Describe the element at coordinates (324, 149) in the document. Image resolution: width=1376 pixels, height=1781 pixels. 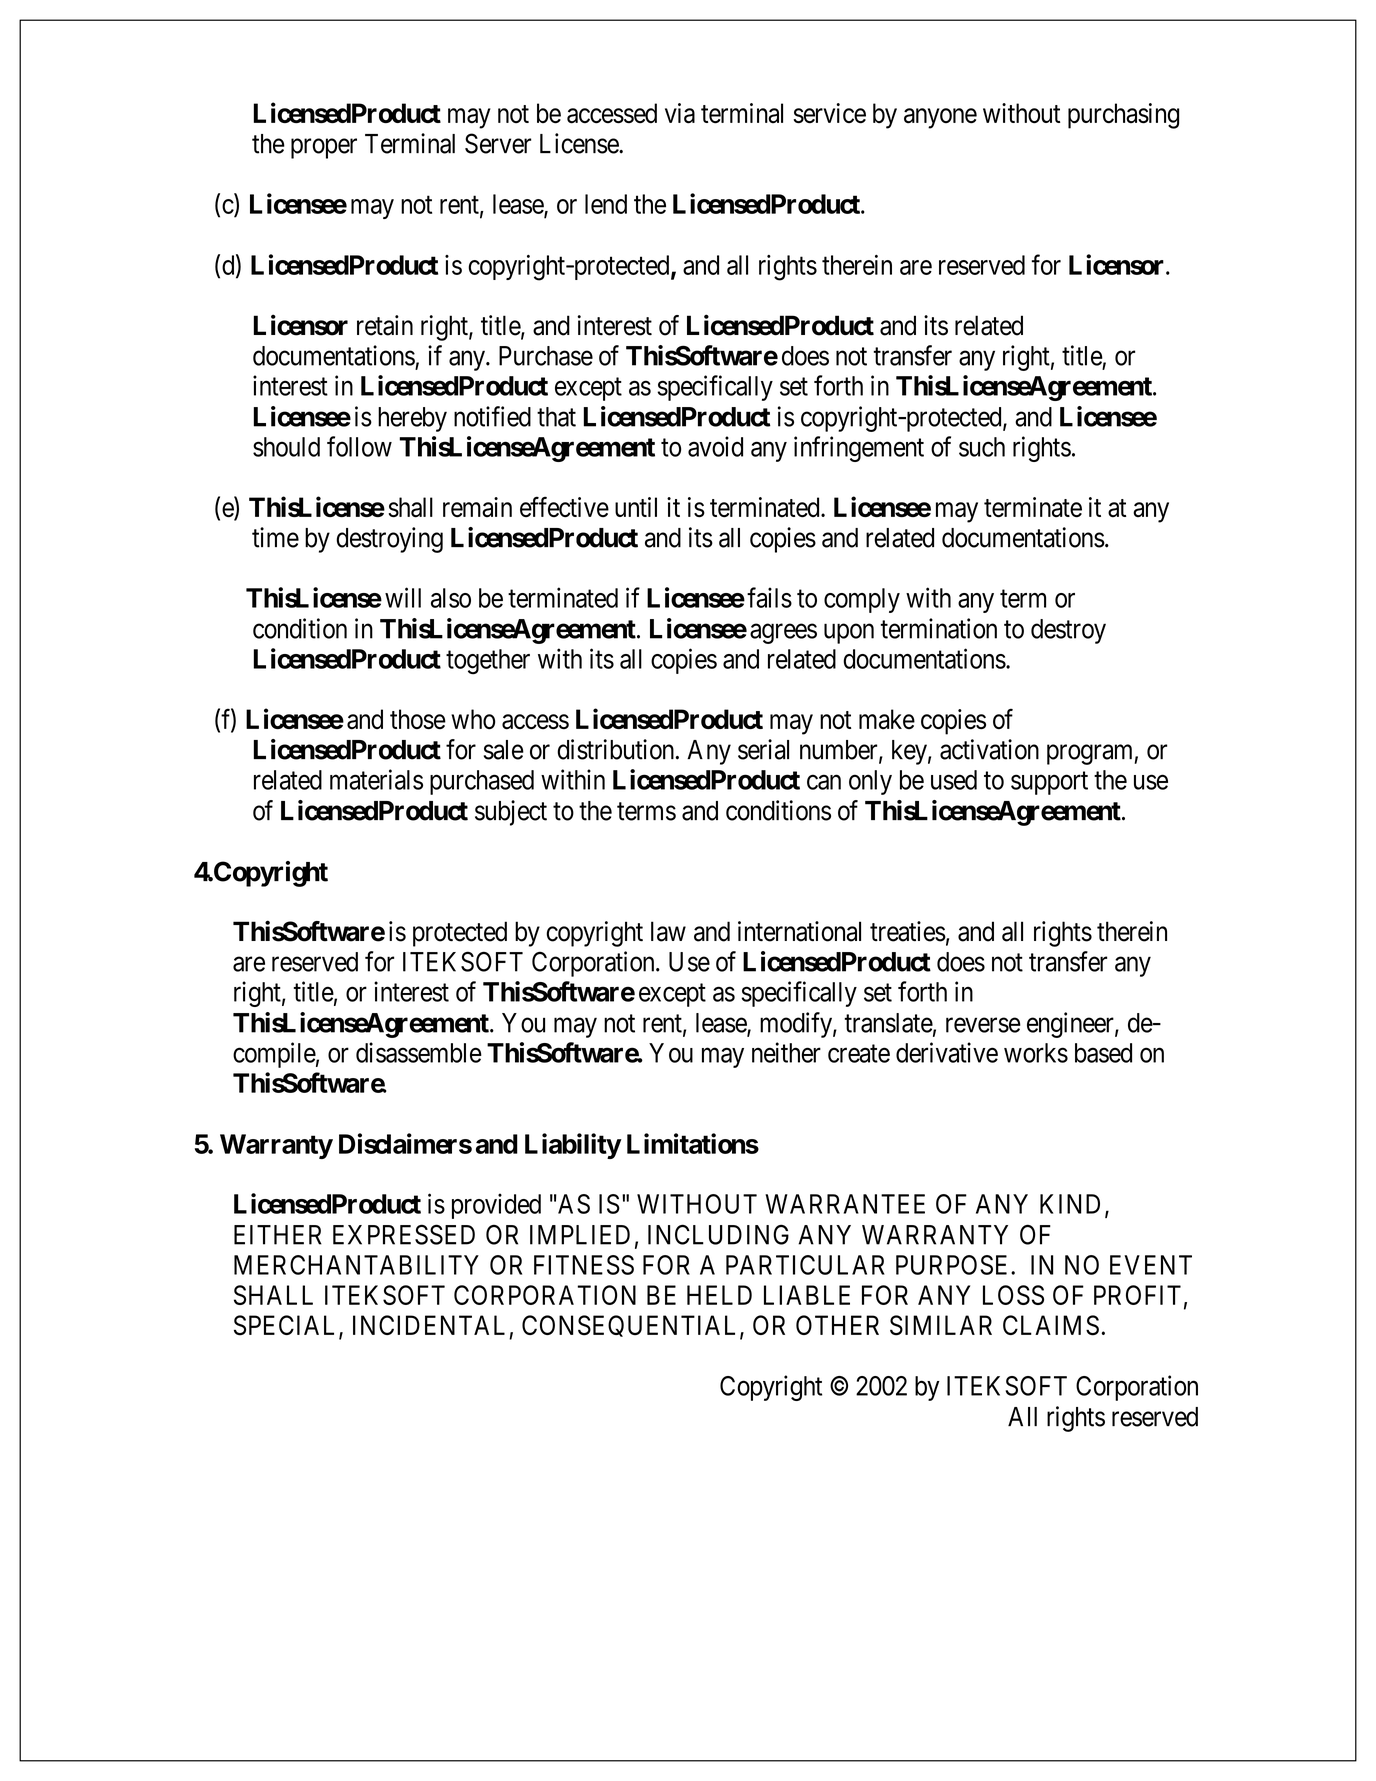
I see `proper` at that location.
